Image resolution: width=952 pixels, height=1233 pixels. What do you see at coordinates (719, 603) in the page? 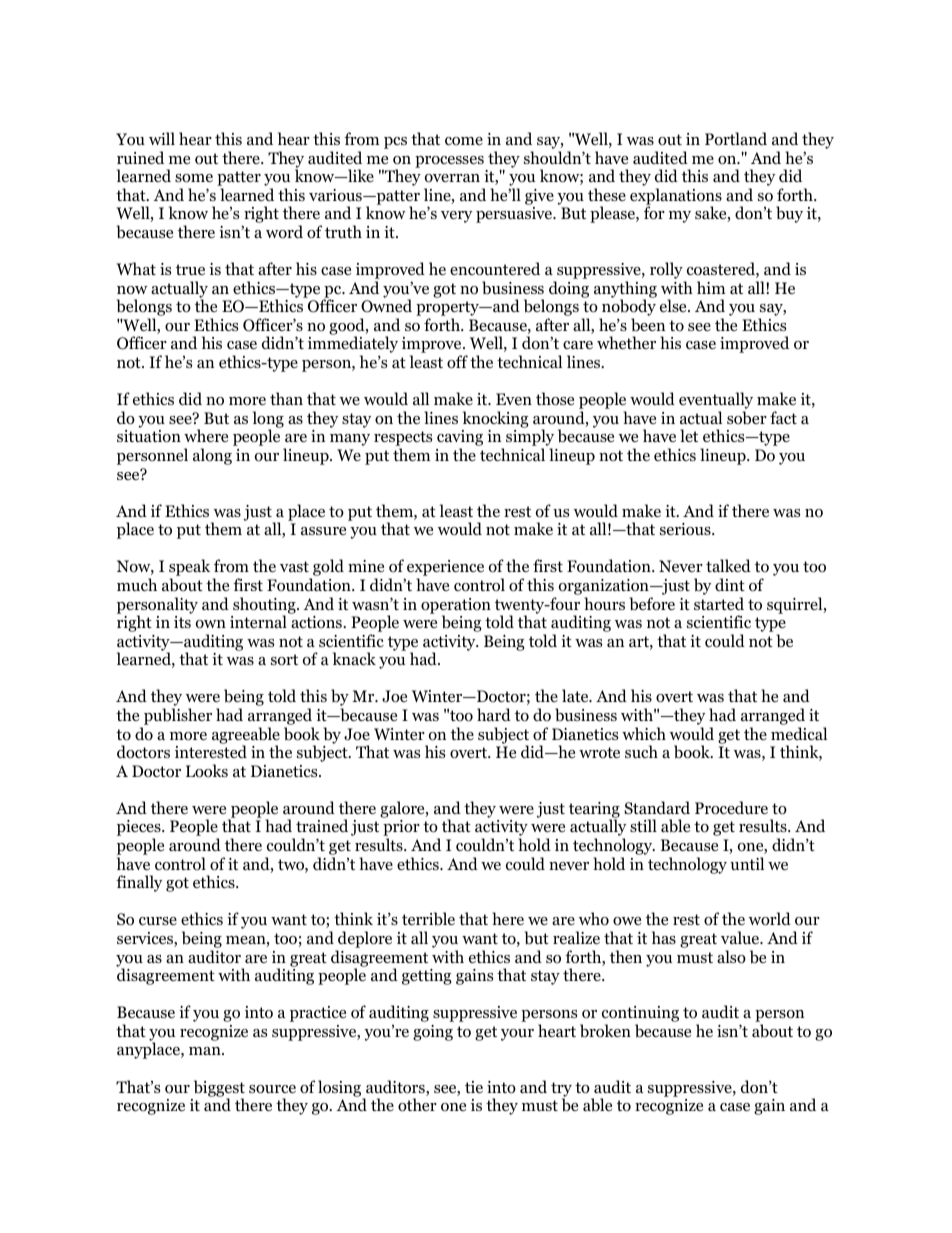
I see `started` at bounding box center [719, 603].
